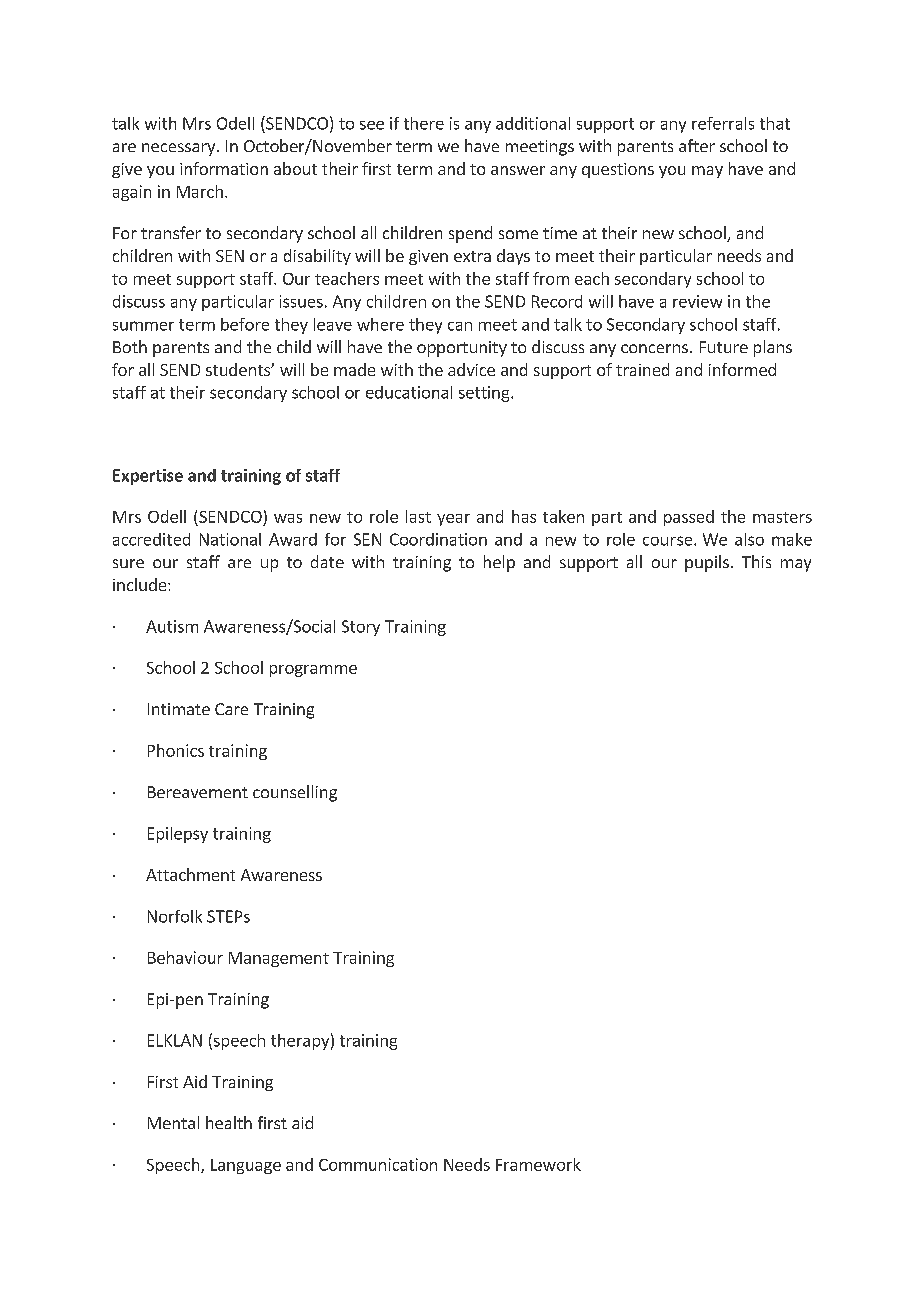  I want to click on counselling, so click(295, 793).
